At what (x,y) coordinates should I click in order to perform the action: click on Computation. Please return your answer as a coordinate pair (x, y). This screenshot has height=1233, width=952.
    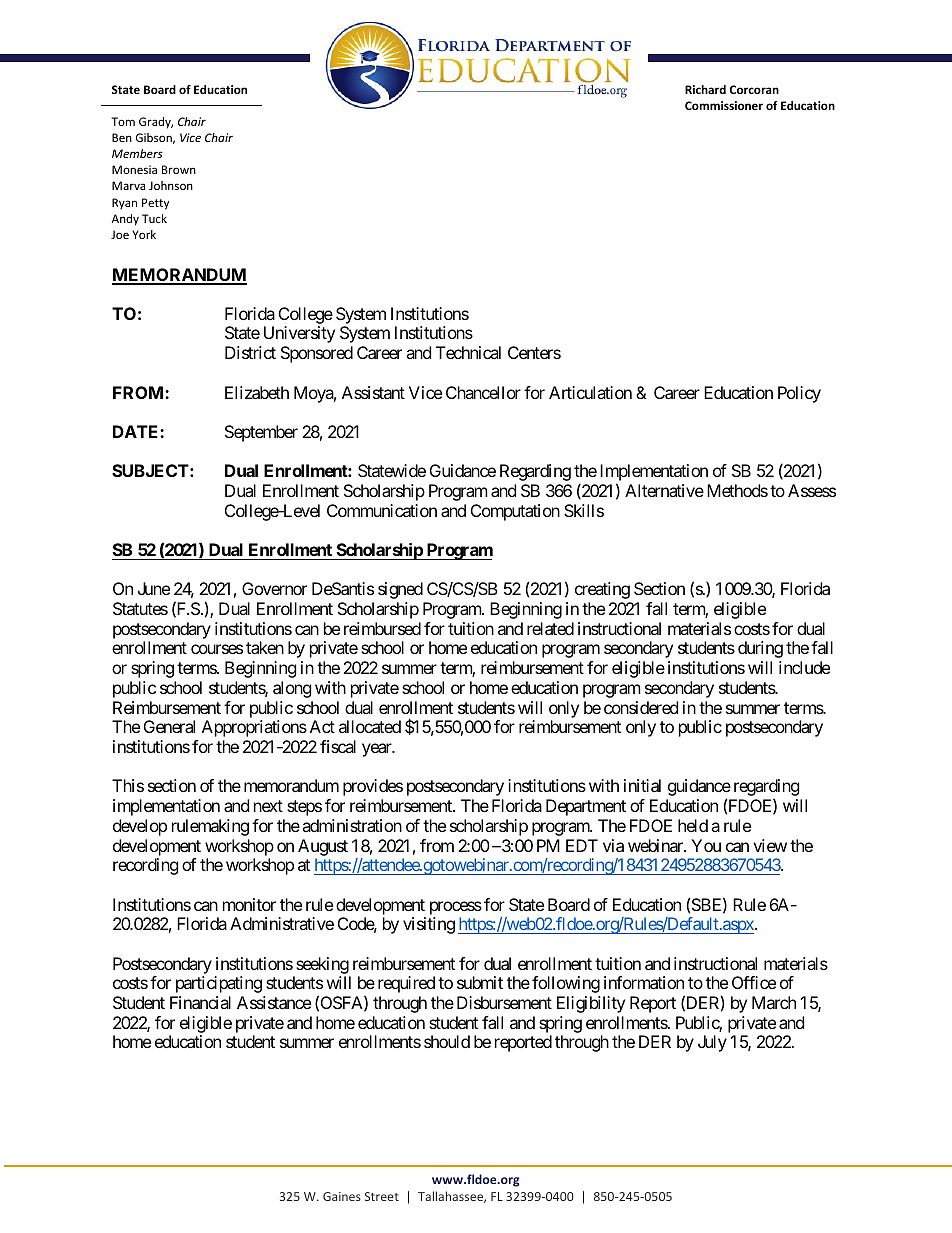
    Looking at the image, I should click on (515, 512).
